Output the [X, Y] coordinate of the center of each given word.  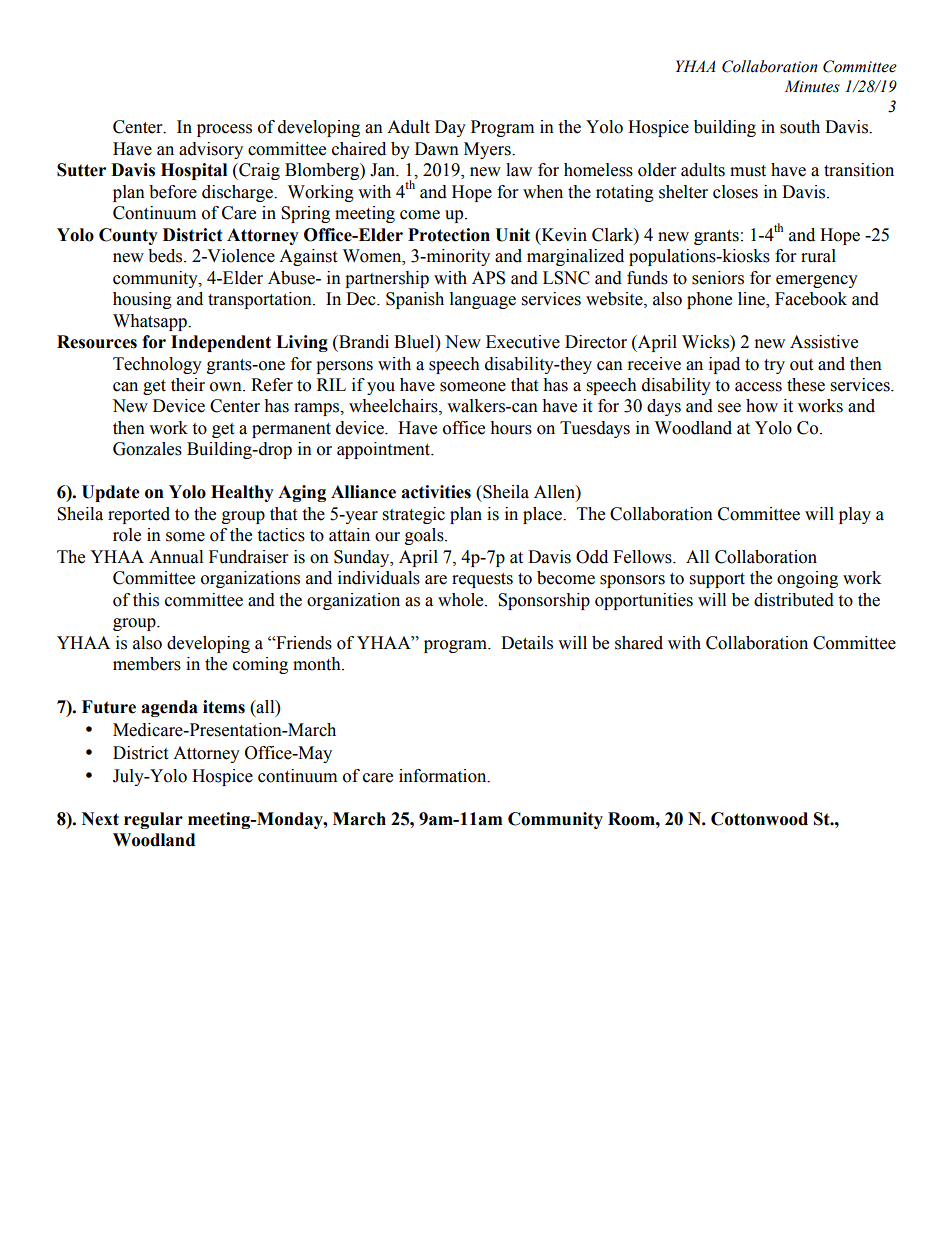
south [800, 127]
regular [153, 820]
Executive [523, 342]
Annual [176, 557]
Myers [488, 150]
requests [482, 580]
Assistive [824, 342]
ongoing [807, 579]
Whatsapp [151, 322]
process [224, 130]
